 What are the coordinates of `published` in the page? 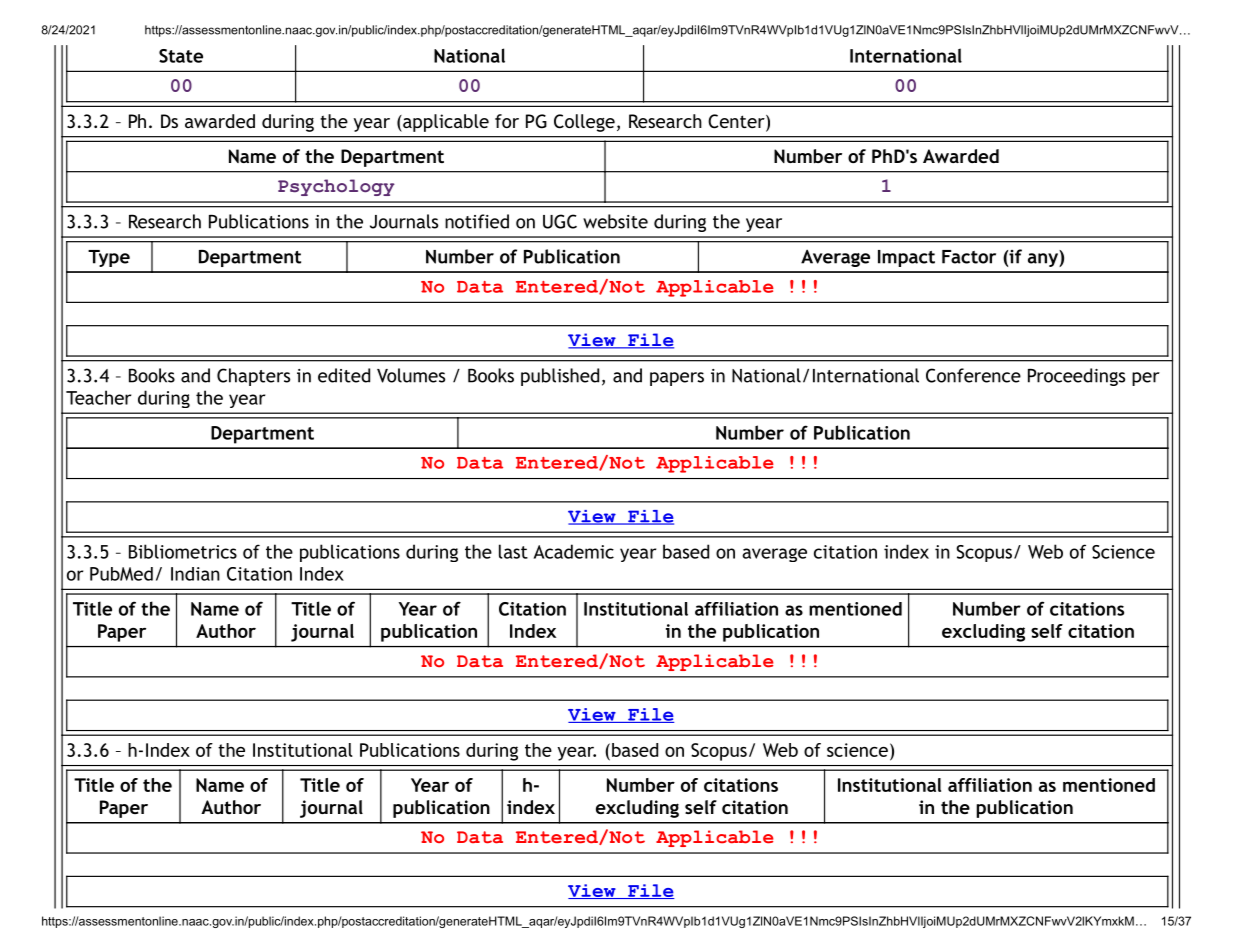 It's located at (560, 377).
